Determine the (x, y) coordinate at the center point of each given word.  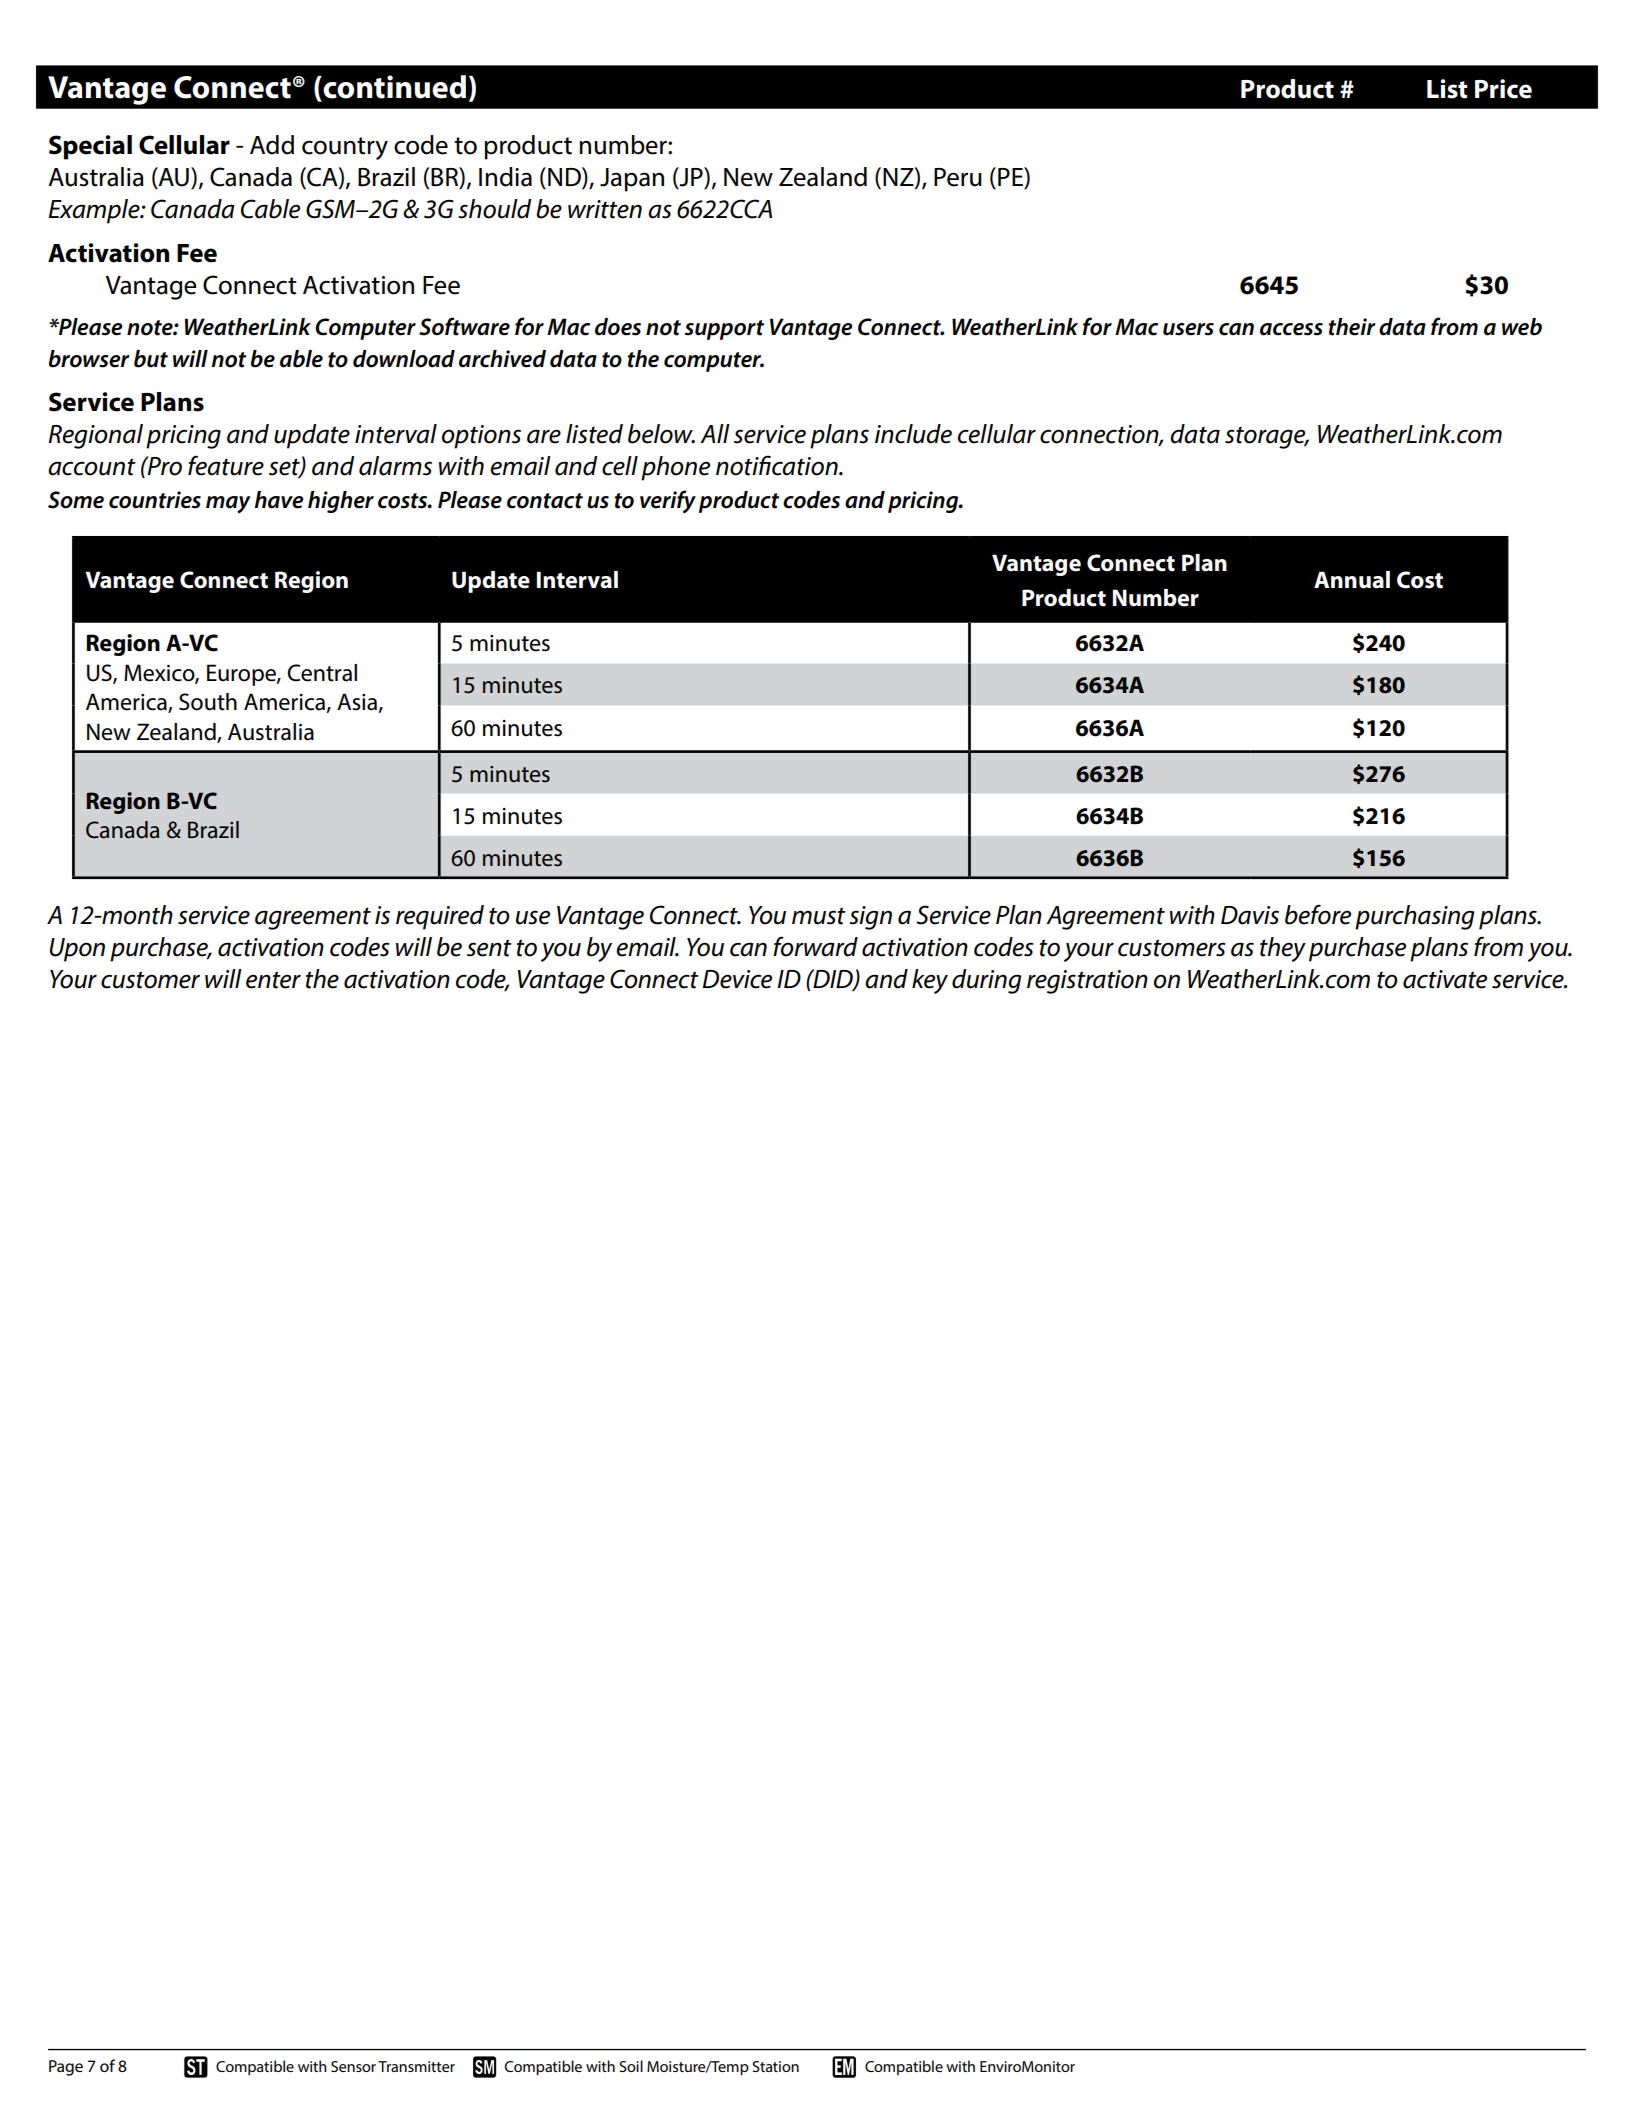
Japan (632, 180)
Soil (631, 2066)
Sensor (353, 2066)
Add (272, 145)
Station (775, 2066)
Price (1503, 89)
